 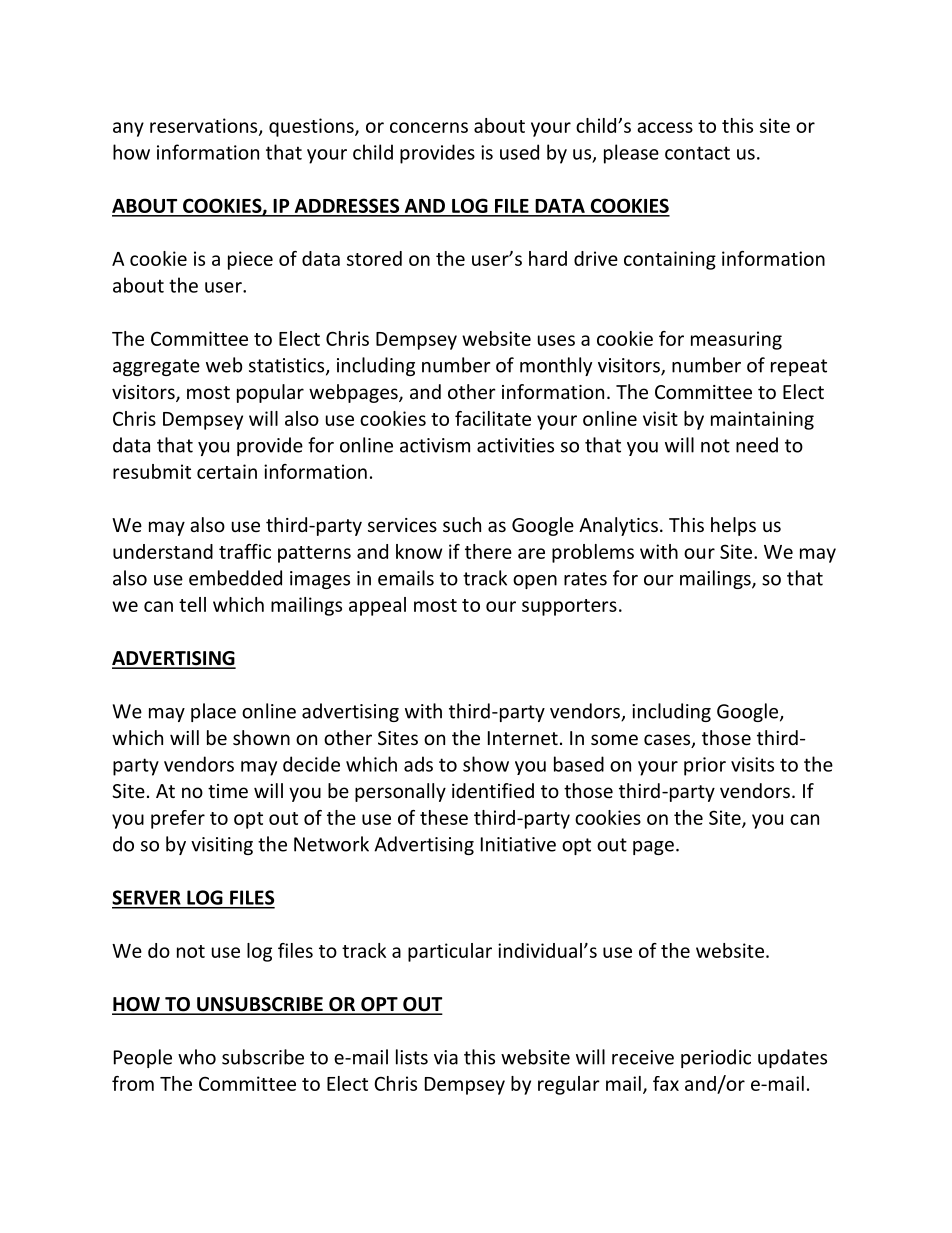 What do you see at coordinates (697, 153) in the screenshot?
I see `contact` at bounding box center [697, 153].
